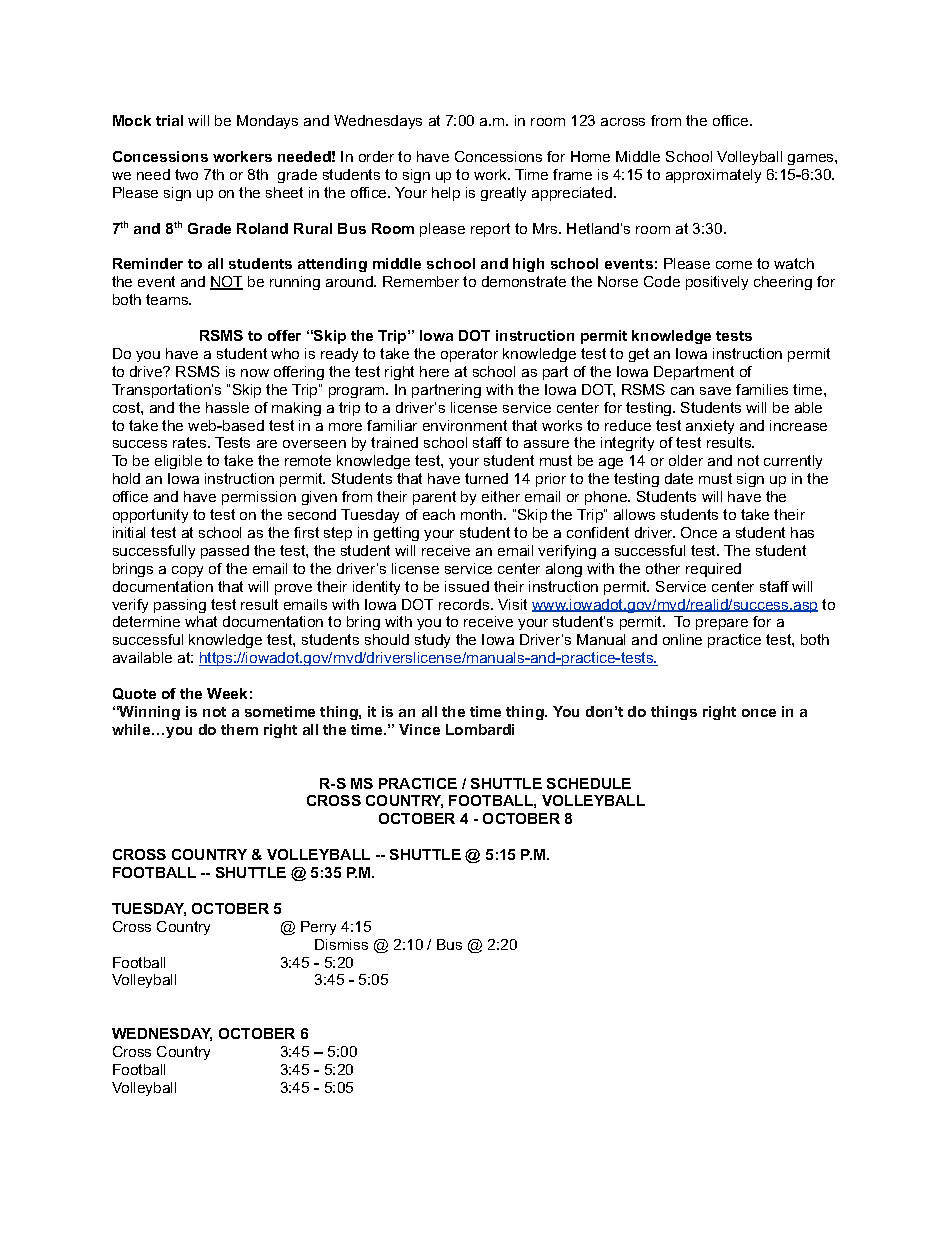 Image resolution: width=952 pixels, height=1233 pixels. Describe the element at coordinates (341, 944) in the page. I see `Dismiss` at that location.
